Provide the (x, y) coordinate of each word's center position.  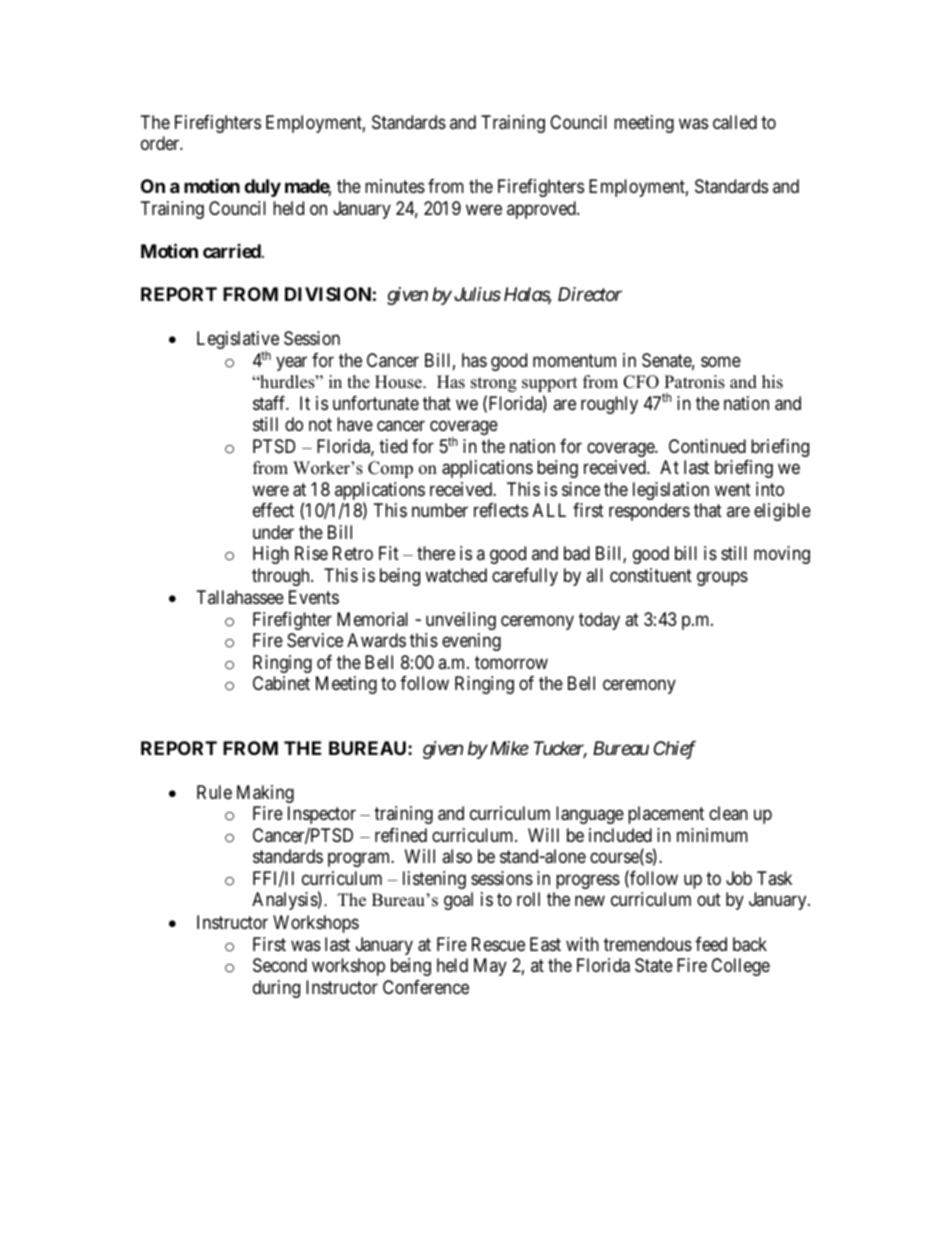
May (490, 967)
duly (262, 188)
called (735, 122)
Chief (675, 750)
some (721, 361)
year (291, 363)
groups (722, 578)
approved (542, 210)
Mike (508, 748)
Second (280, 965)
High (271, 555)
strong (494, 384)
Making (265, 794)
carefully (525, 577)
